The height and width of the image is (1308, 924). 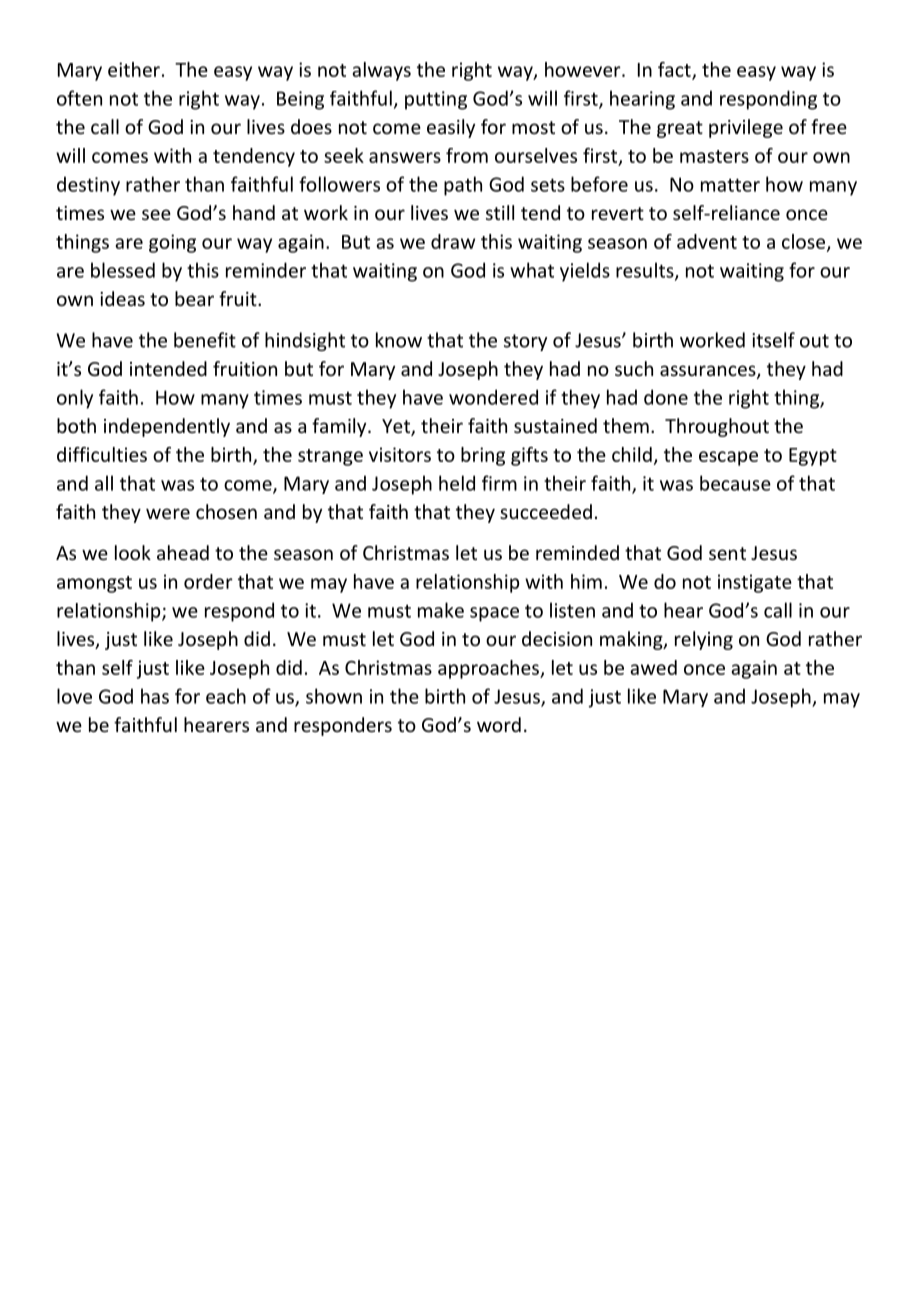 I want to click on independently, so click(x=167, y=427).
